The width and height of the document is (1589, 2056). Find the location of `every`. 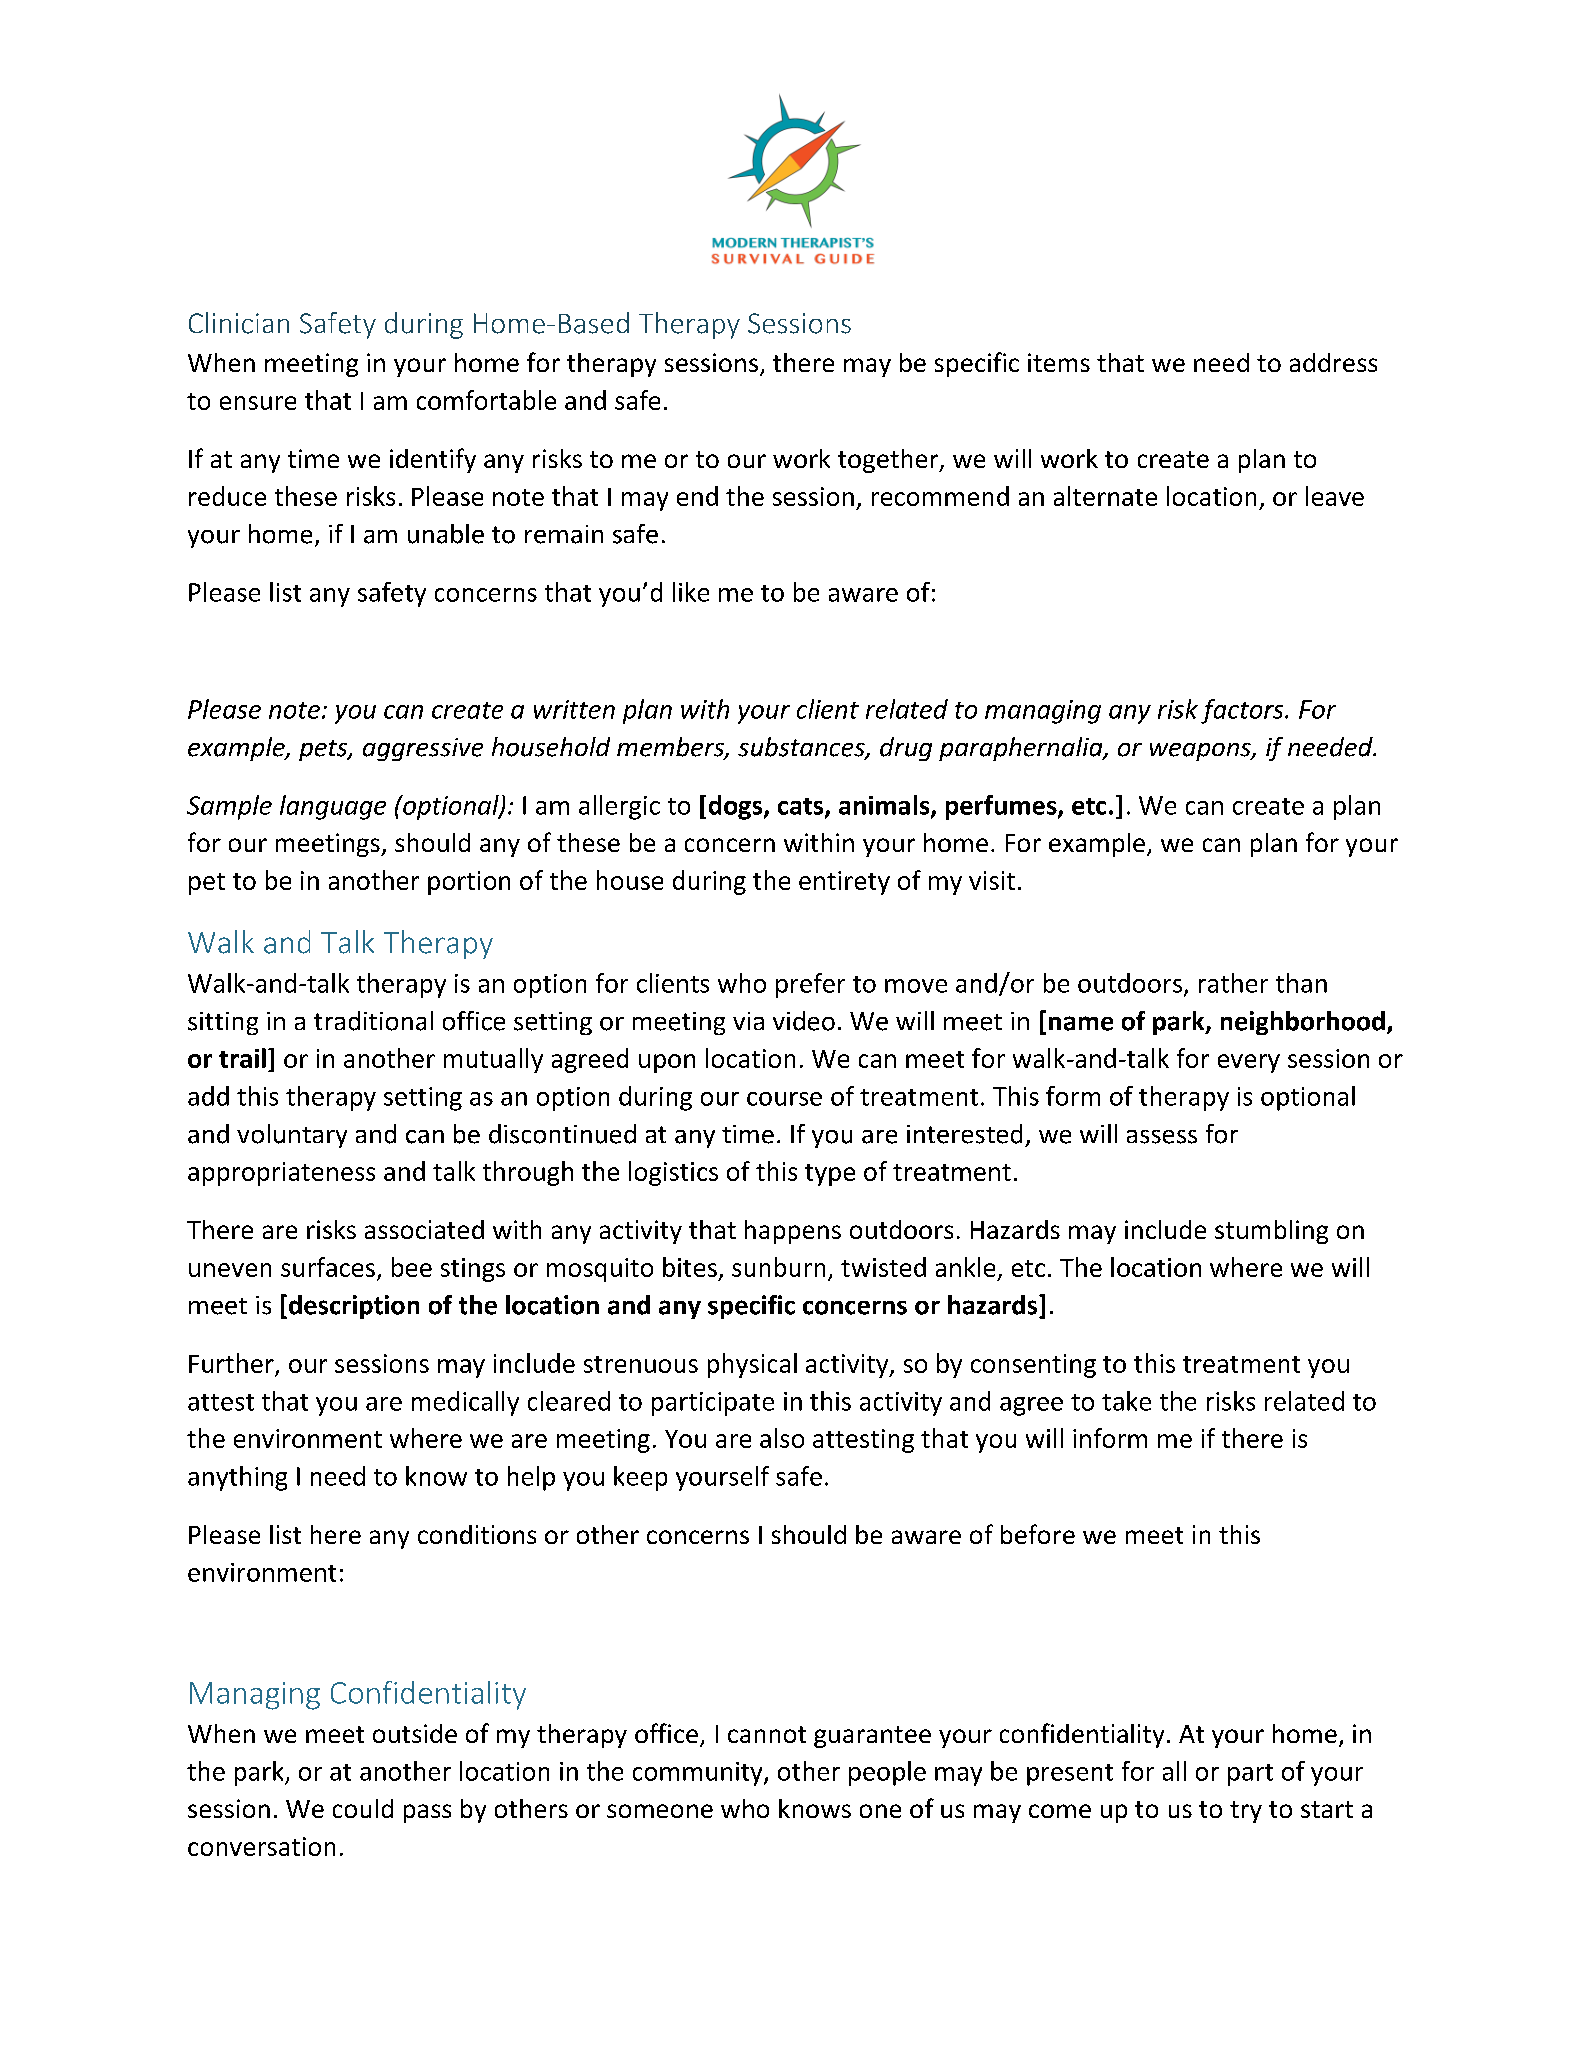

every is located at coordinates (1249, 1063).
